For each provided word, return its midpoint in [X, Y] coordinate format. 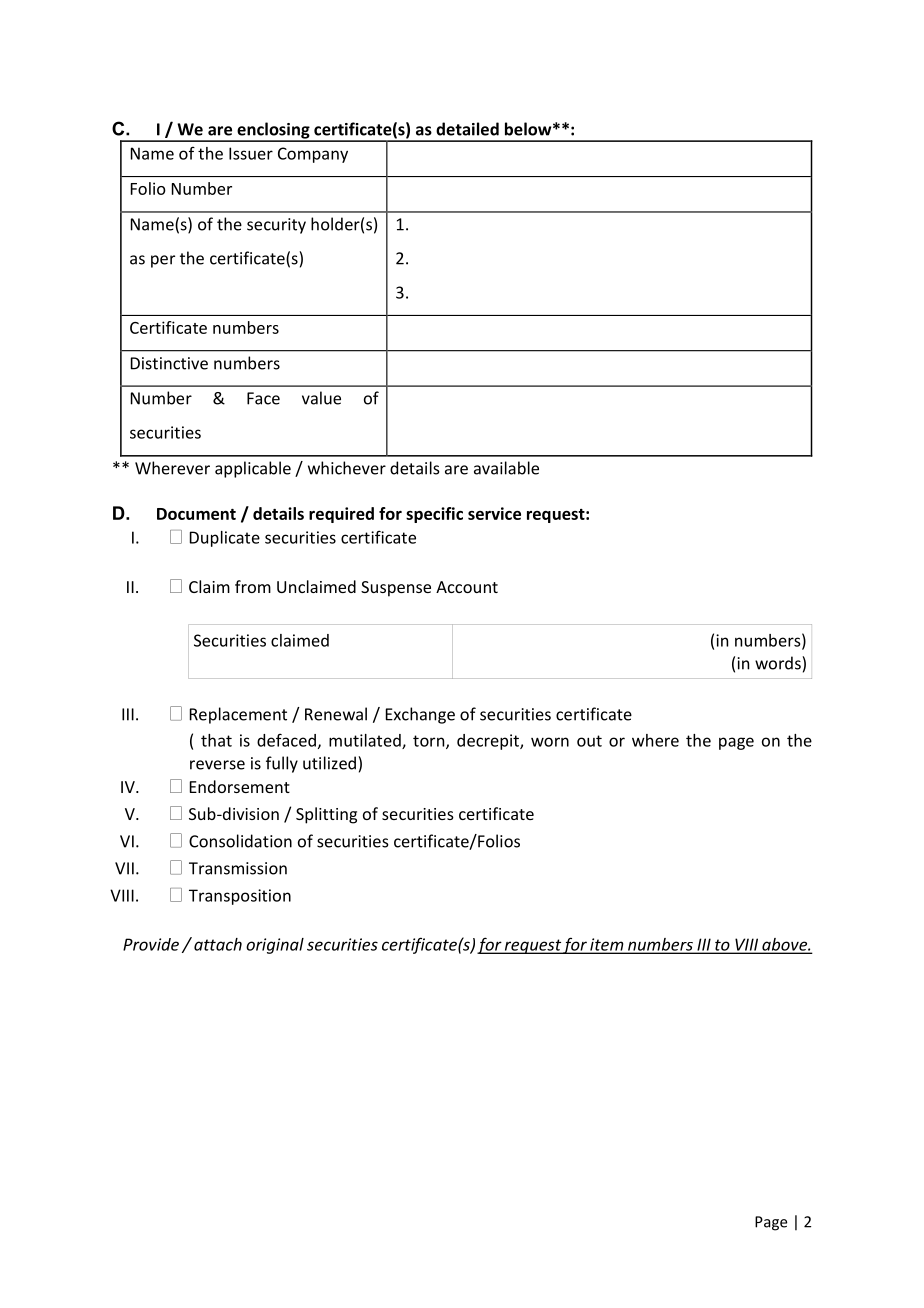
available [506, 468]
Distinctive [169, 363]
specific [434, 515]
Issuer [251, 153]
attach [218, 944]
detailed [467, 129]
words [779, 663]
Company [313, 155]
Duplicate [225, 539]
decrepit [489, 742]
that [216, 740]
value [321, 398]
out [589, 741]
